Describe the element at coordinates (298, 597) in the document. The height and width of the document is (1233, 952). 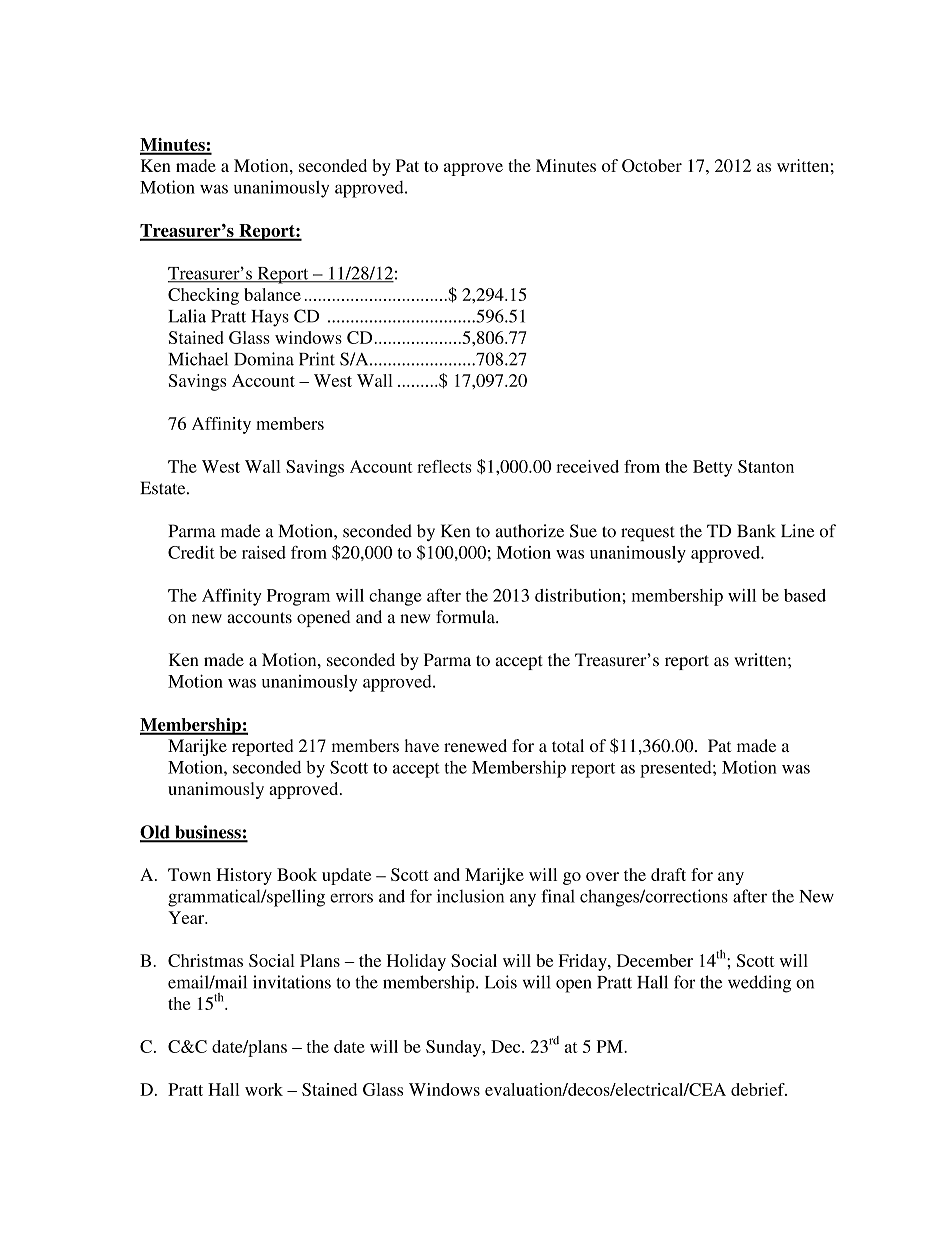
I see `Program` at that location.
